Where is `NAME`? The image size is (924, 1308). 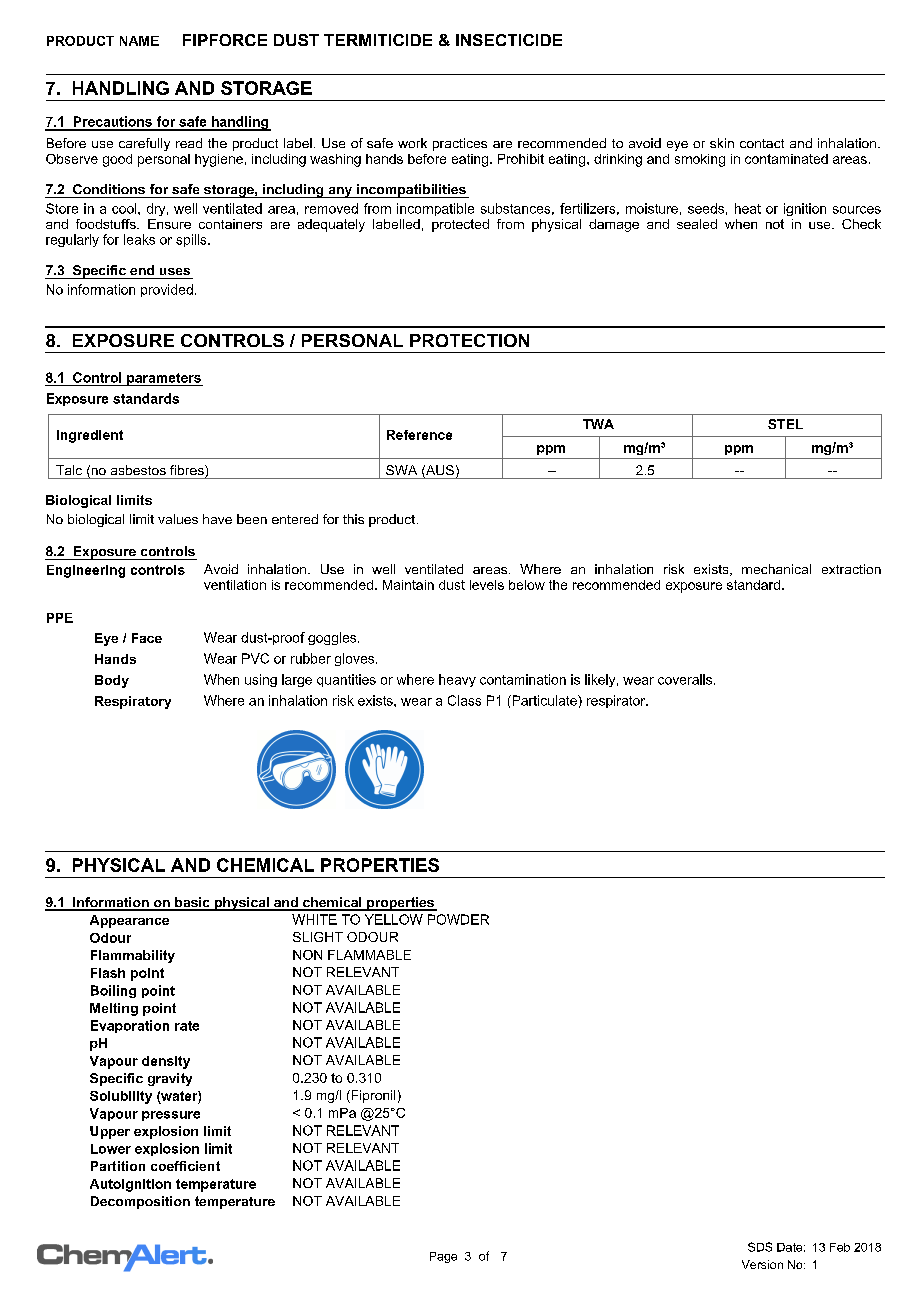
NAME is located at coordinates (139, 41).
